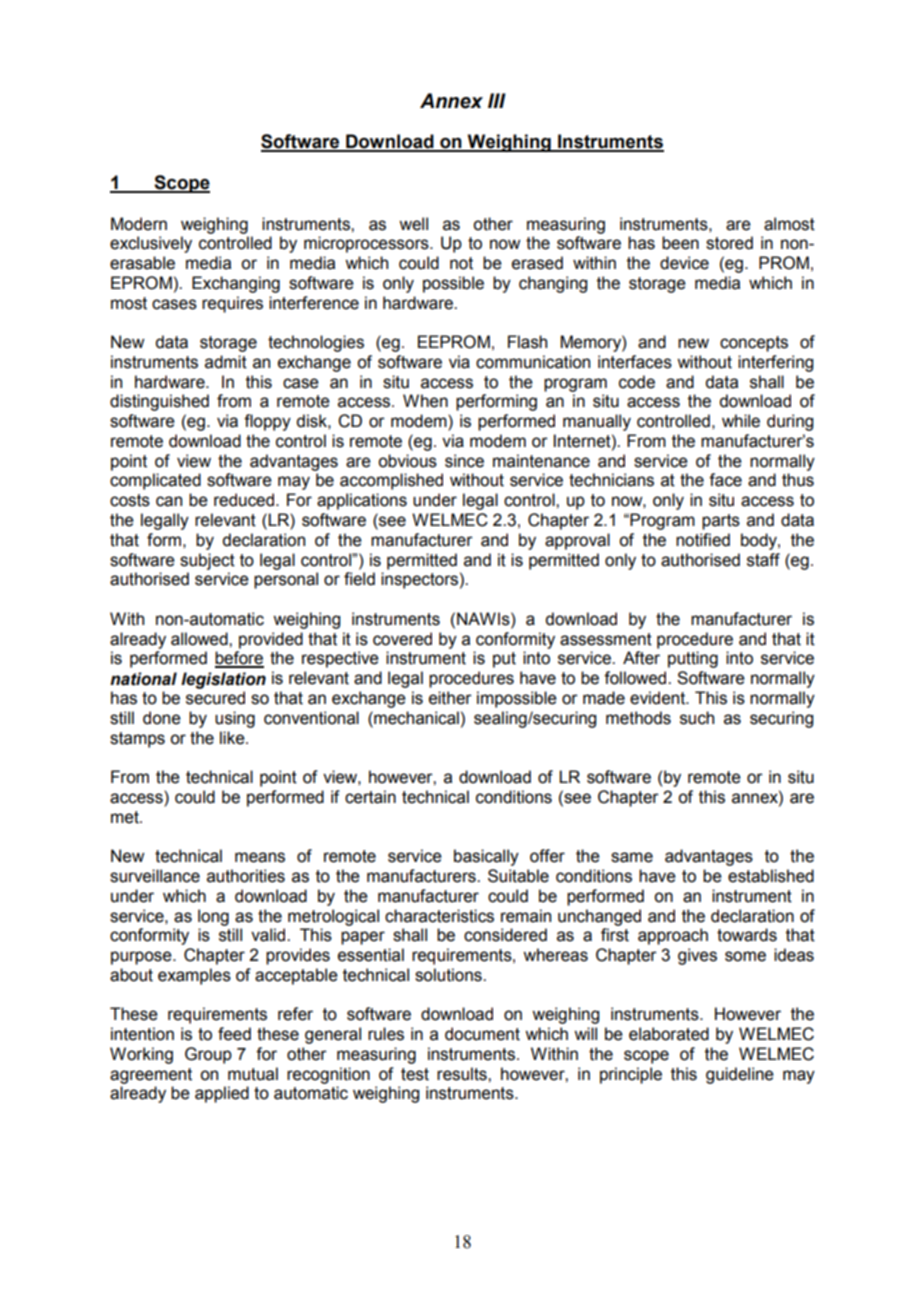 This document has width=924, height=1308. What do you see at coordinates (497, 100) in the document?
I see `III` at bounding box center [497, 100].
